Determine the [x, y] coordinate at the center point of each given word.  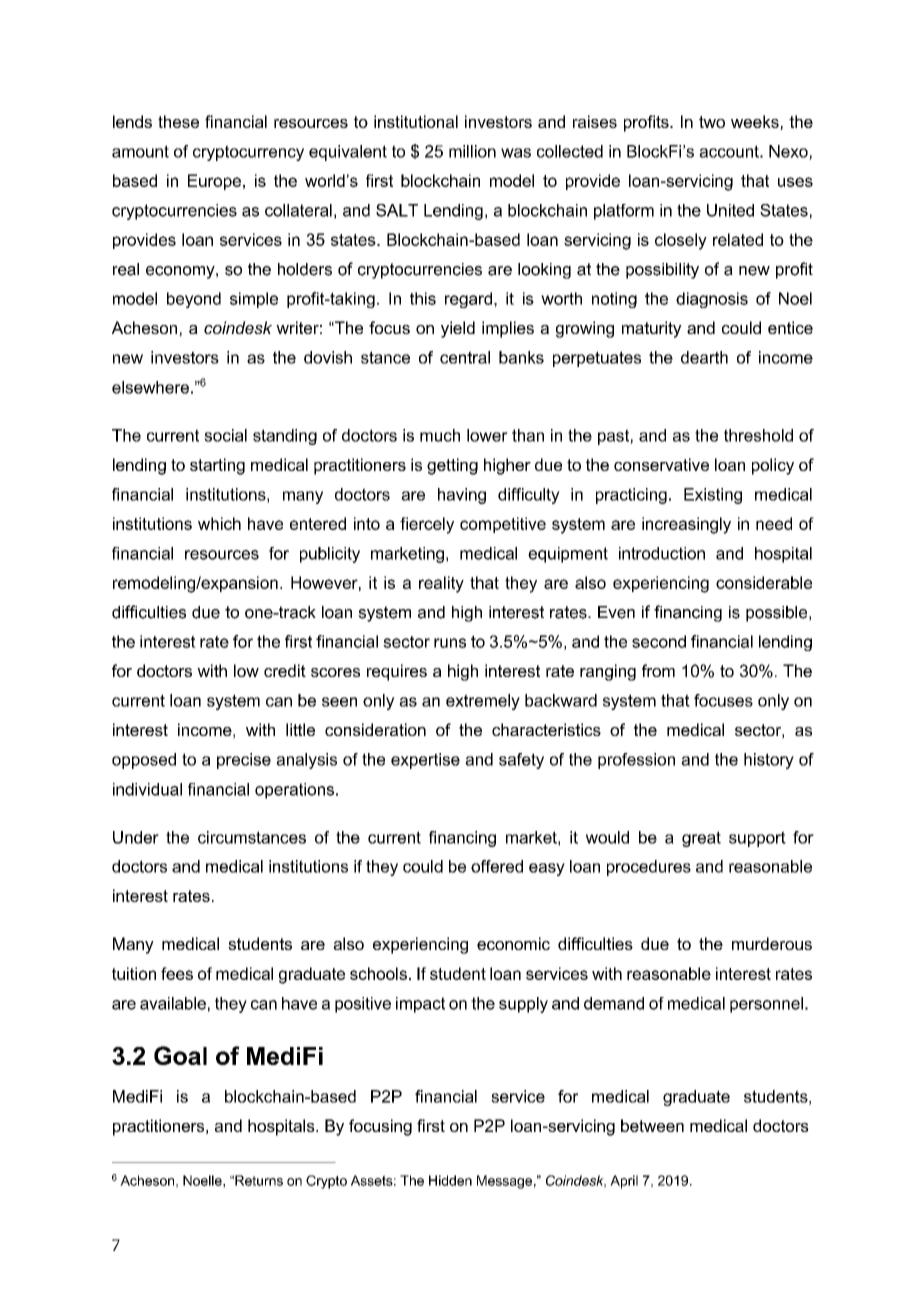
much [440, 435]
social [225, 435]
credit [285, 670]
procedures [649, 868]
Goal [180, 1055]
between [652, 1125]
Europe [214, 182]
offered [497, 866]
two [712, 122]
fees [177, 973]
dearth [704, 357]
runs [450, 643]
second [659, 641]
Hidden [450, 1180]
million [472, 151]
